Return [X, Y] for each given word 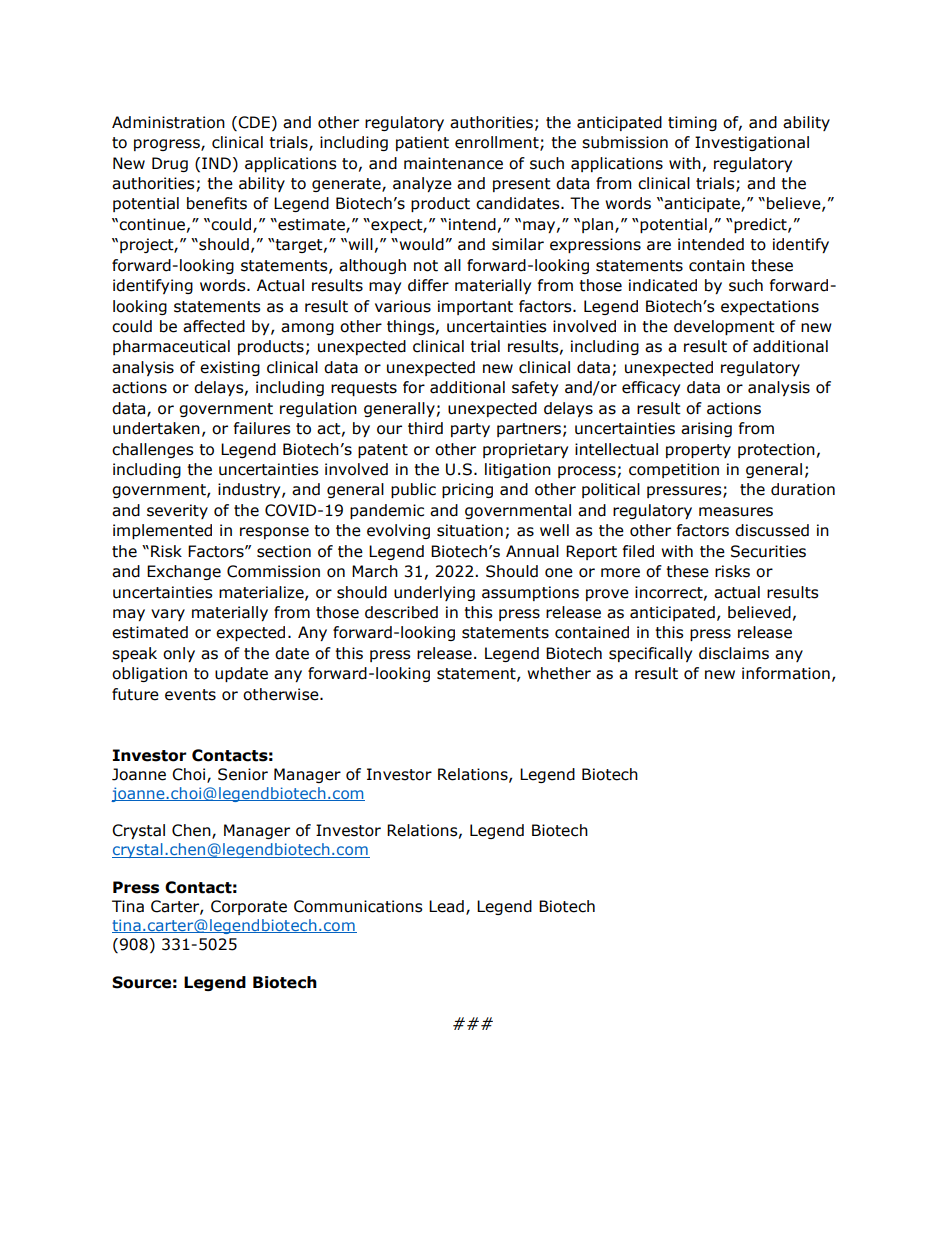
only [179, 654]
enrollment [498, 143]
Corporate [249, 907]
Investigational [752, 143]
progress [168, 145]
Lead [446, 906]
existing [230, 368]
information [786, 673]
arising [706, 429]
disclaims [734, 653]
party [470, 430]
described [401, 612]
